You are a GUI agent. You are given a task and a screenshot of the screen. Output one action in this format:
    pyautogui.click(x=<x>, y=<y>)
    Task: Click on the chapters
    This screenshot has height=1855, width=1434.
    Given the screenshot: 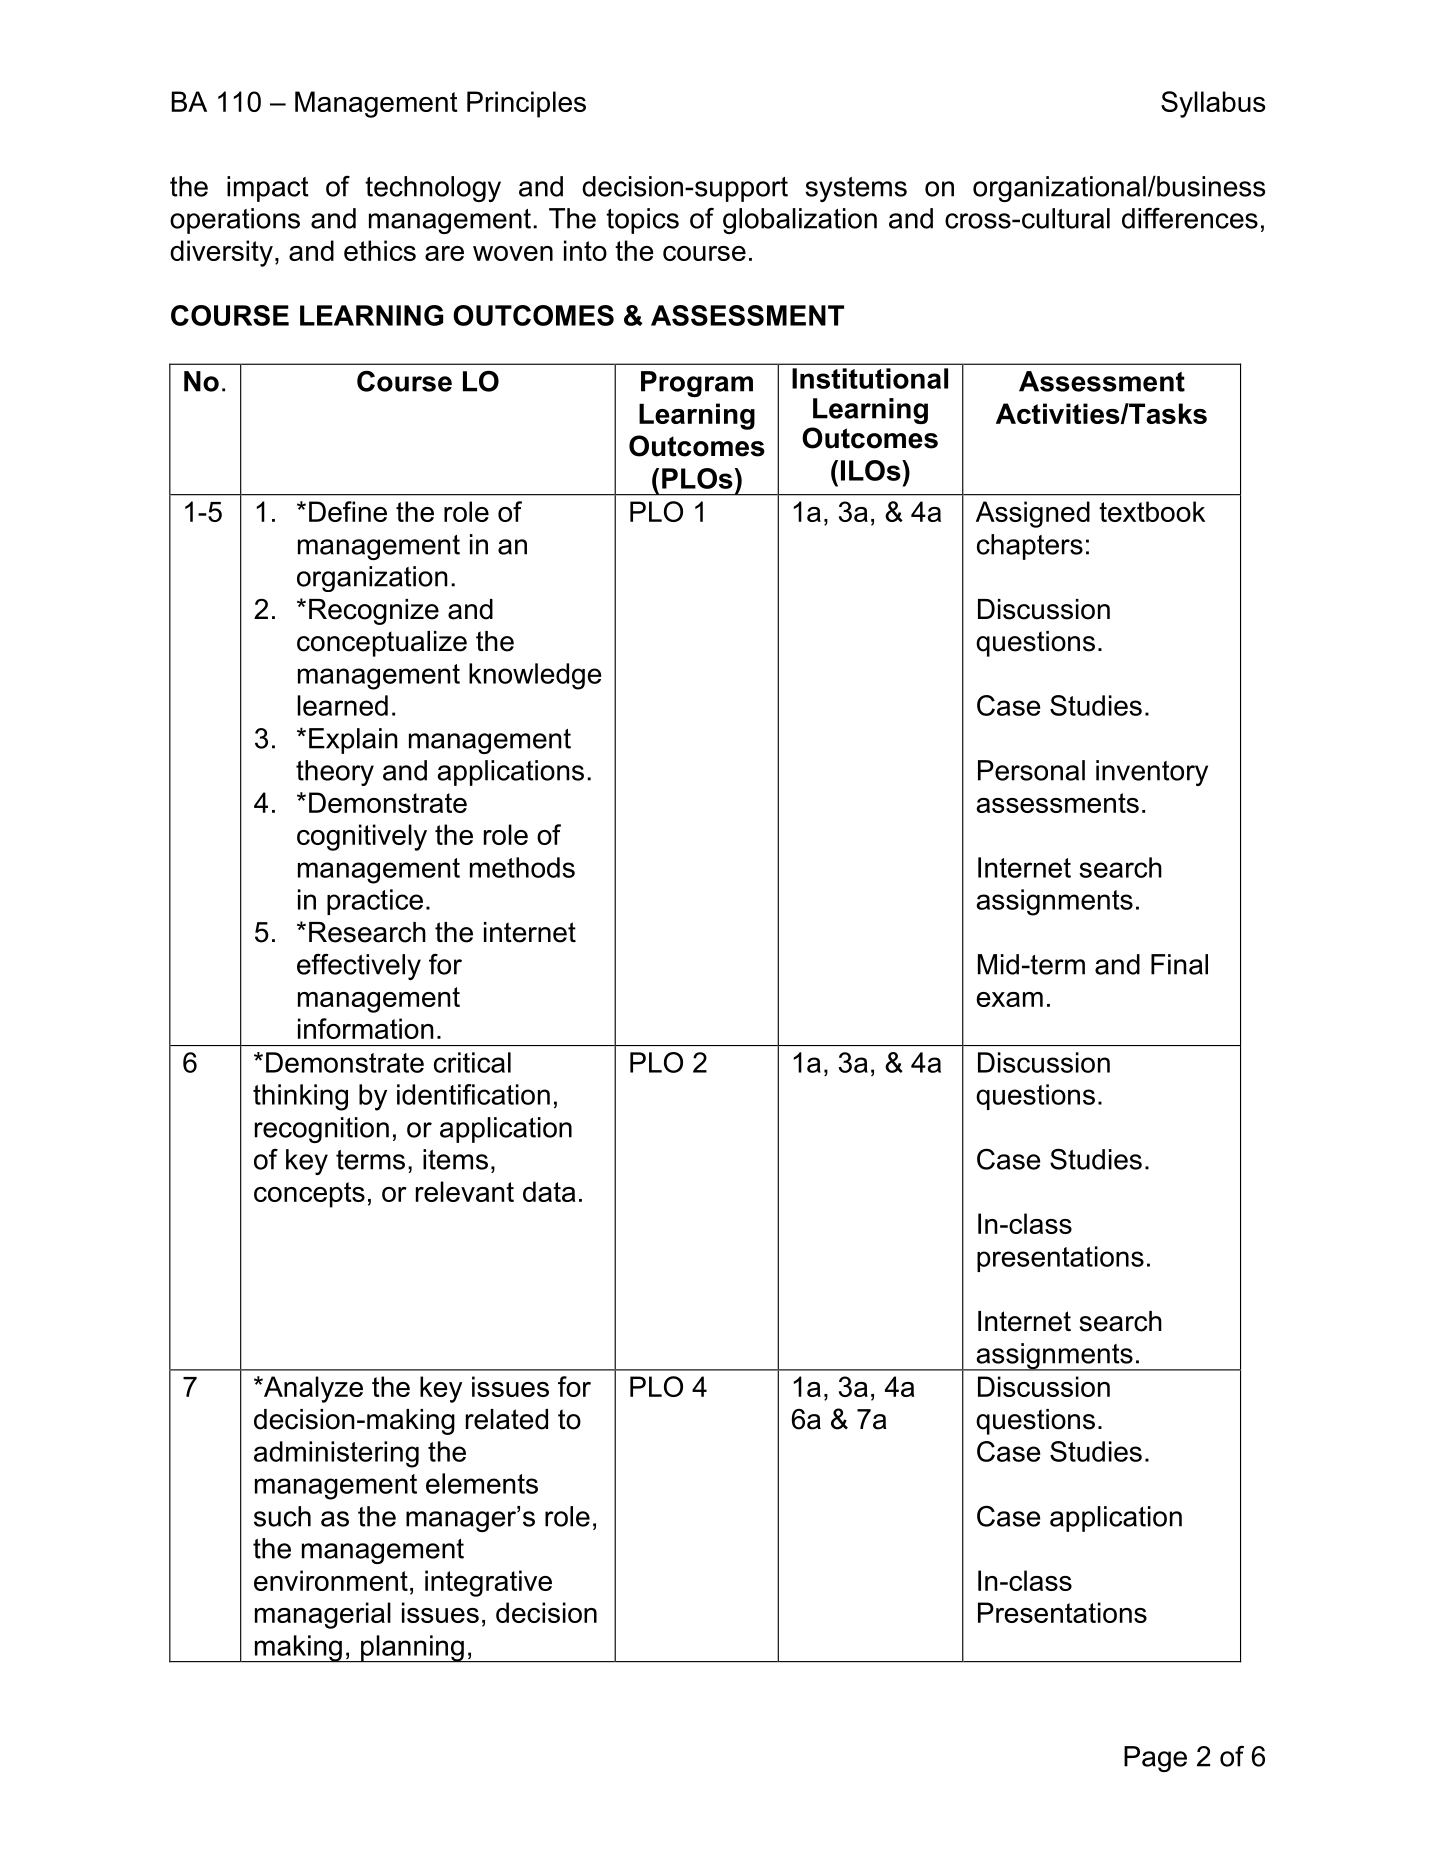 What is the action you would take?
    pyautogui.click(x=1030, y=547)
